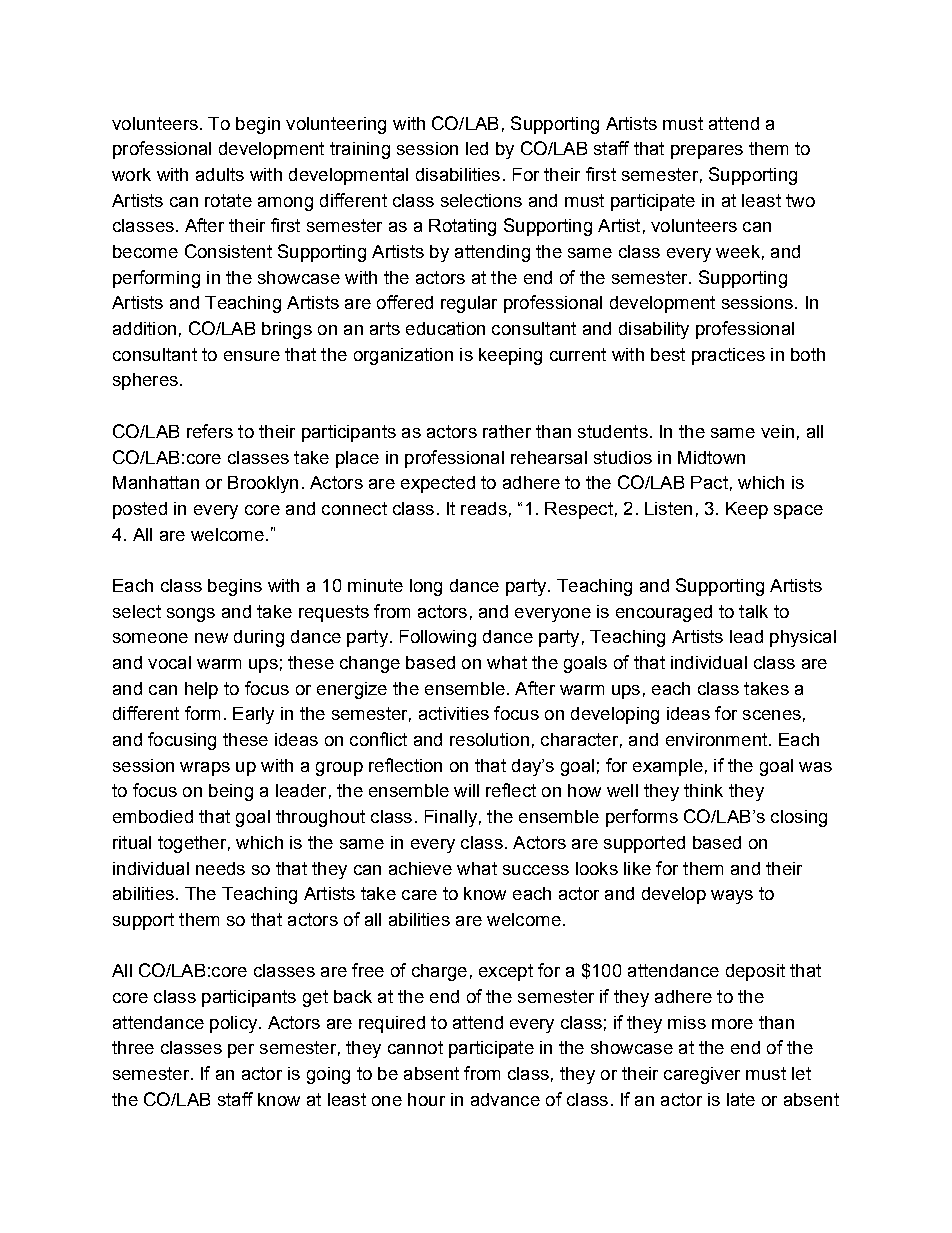  I want to click on policy, so click(235, 1024).
